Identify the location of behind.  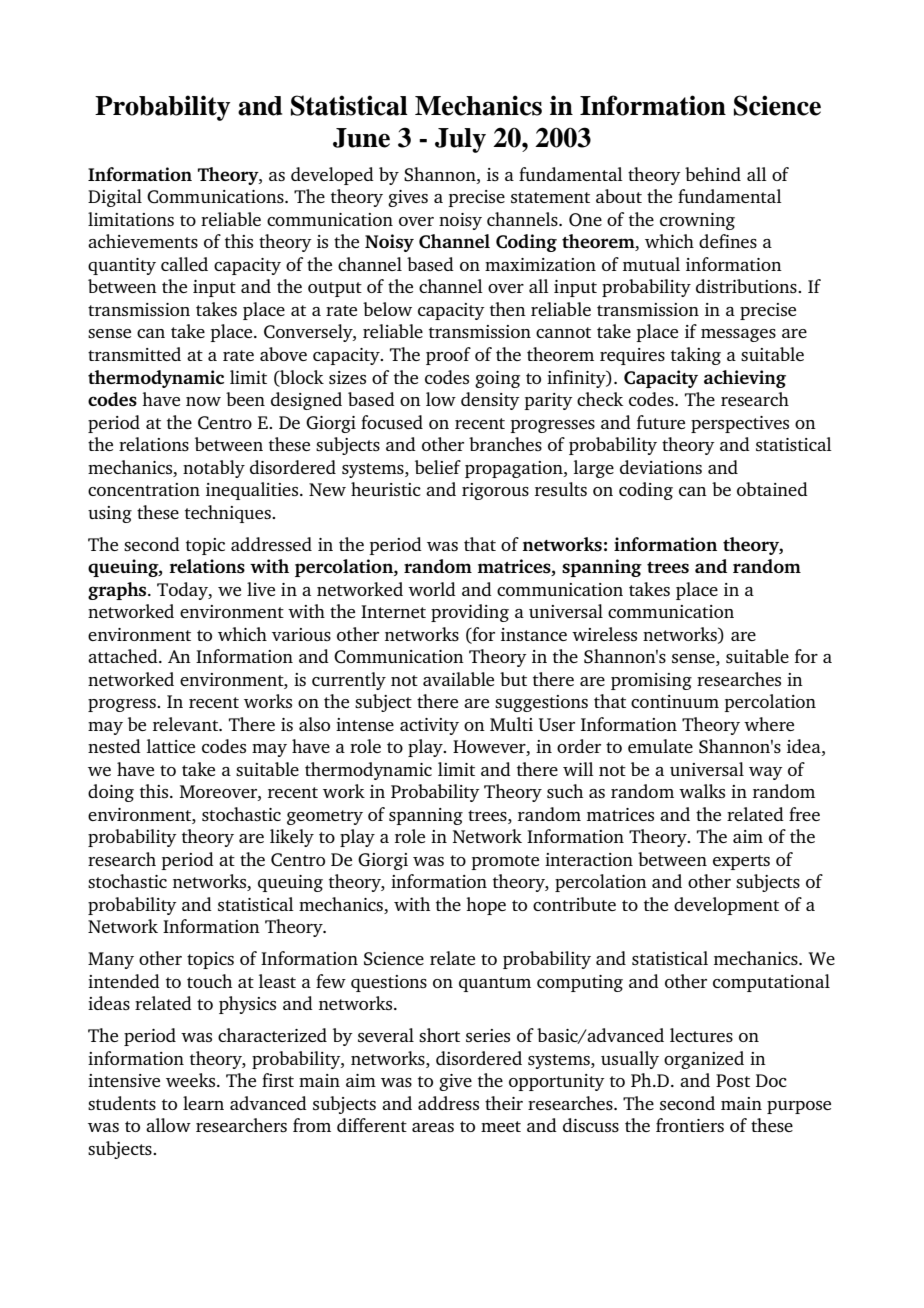
(713, 174).
